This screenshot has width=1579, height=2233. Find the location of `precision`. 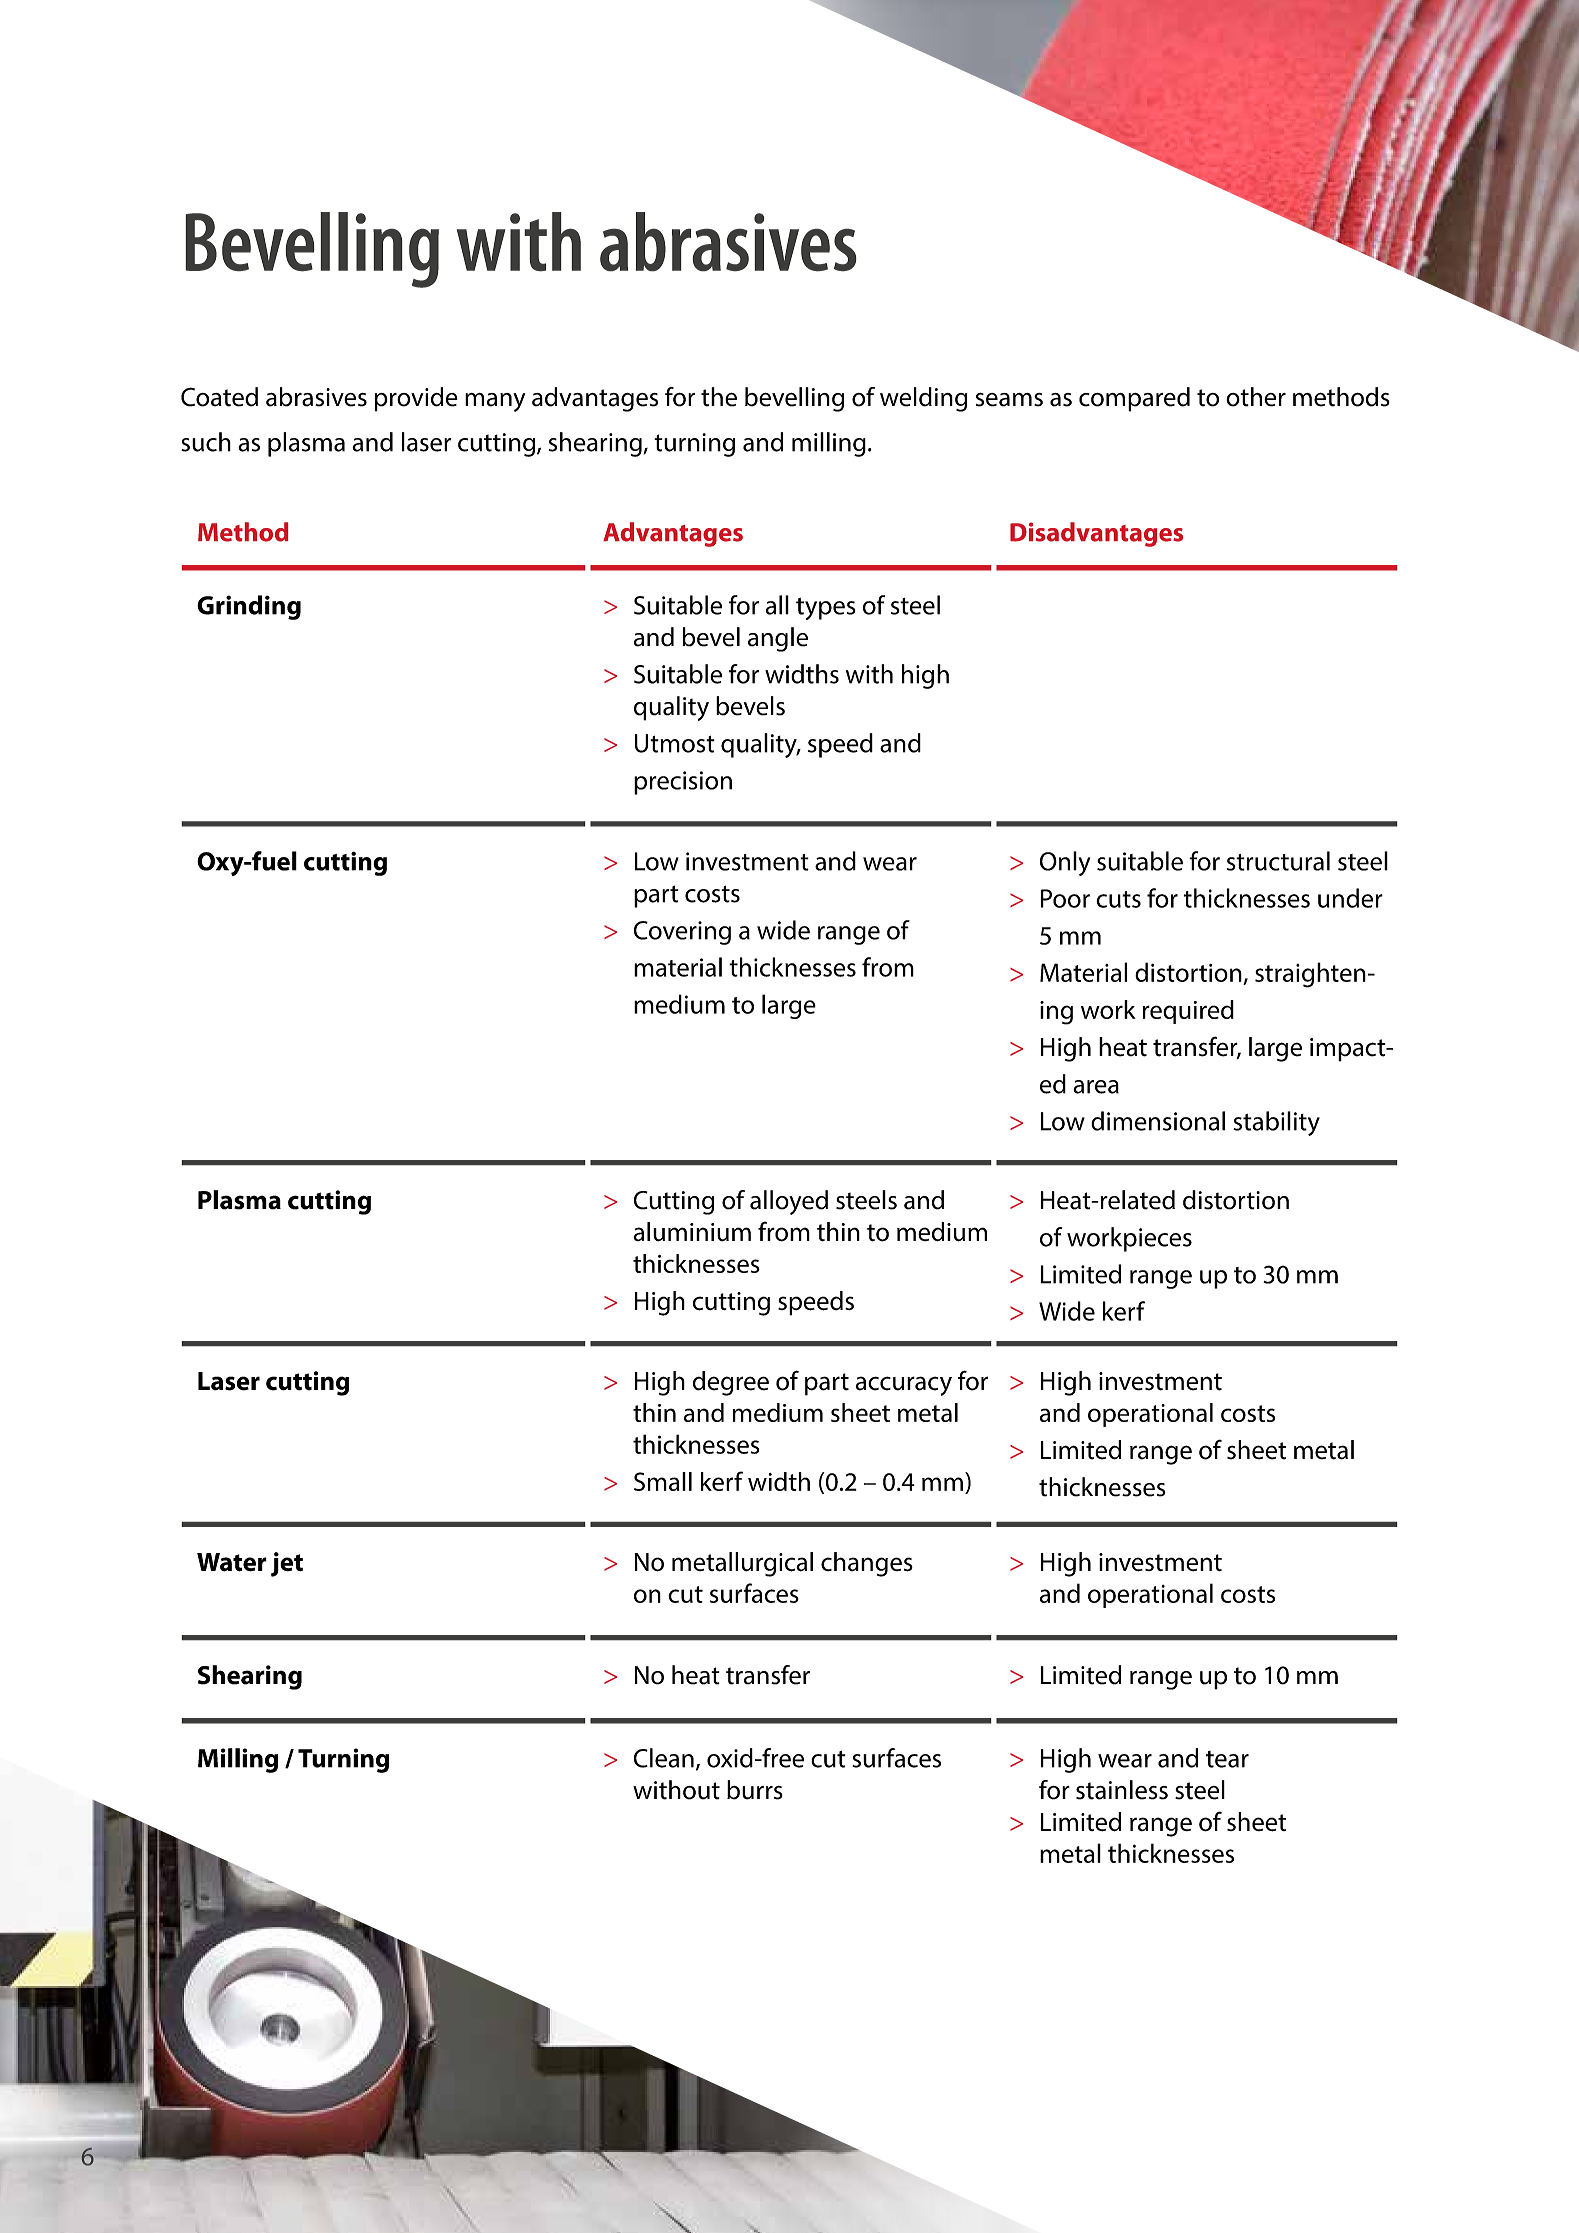

precision is located at coordinates (683, 783).
